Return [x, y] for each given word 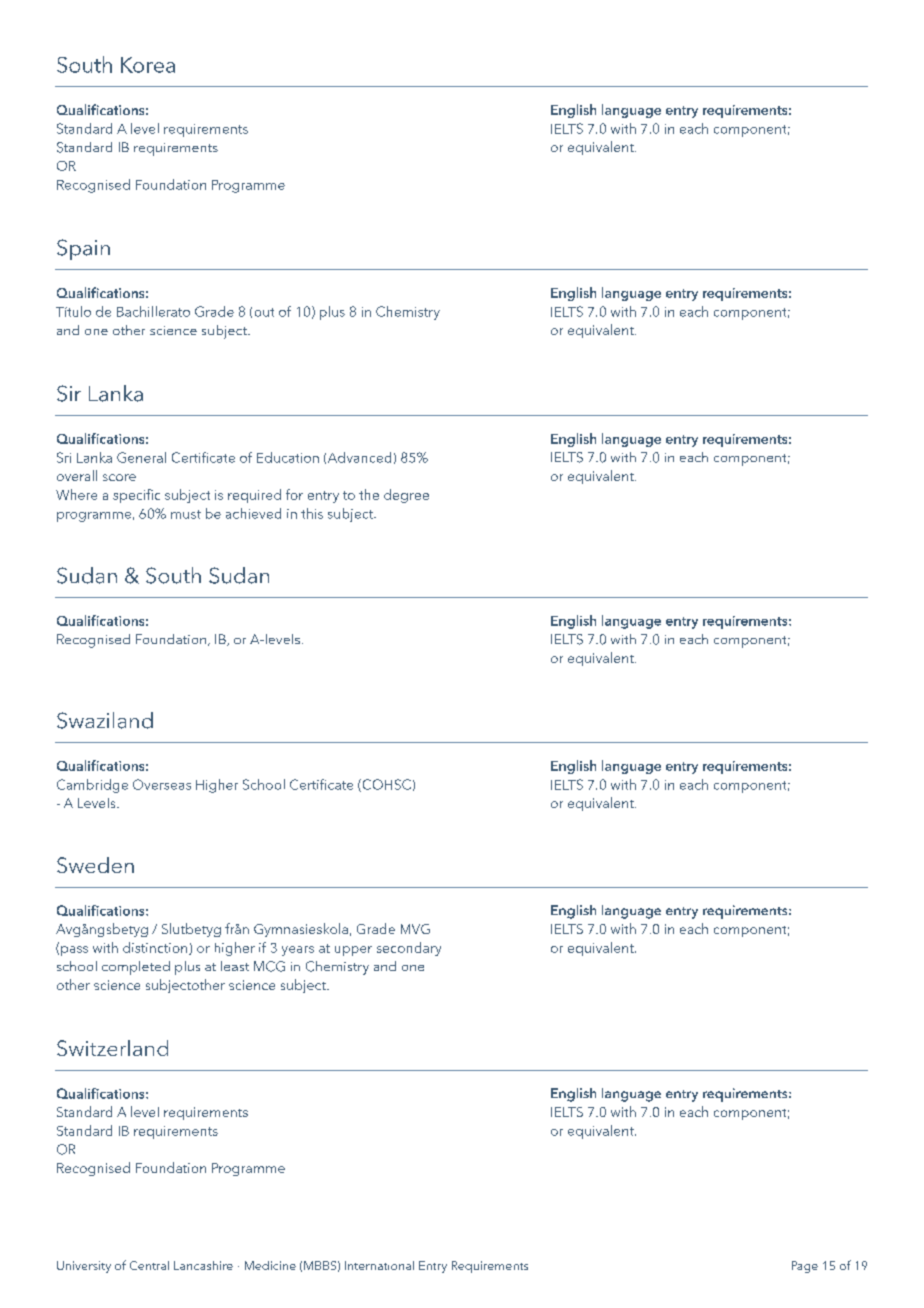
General [141, 457]
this [312, 513]
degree [406, 496]
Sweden [95, 865]
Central [149, 1265]
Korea [148, 65]
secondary [409, 949]
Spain [83, 249]
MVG [415, 929]
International [379, 1265]
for [294, 494]
